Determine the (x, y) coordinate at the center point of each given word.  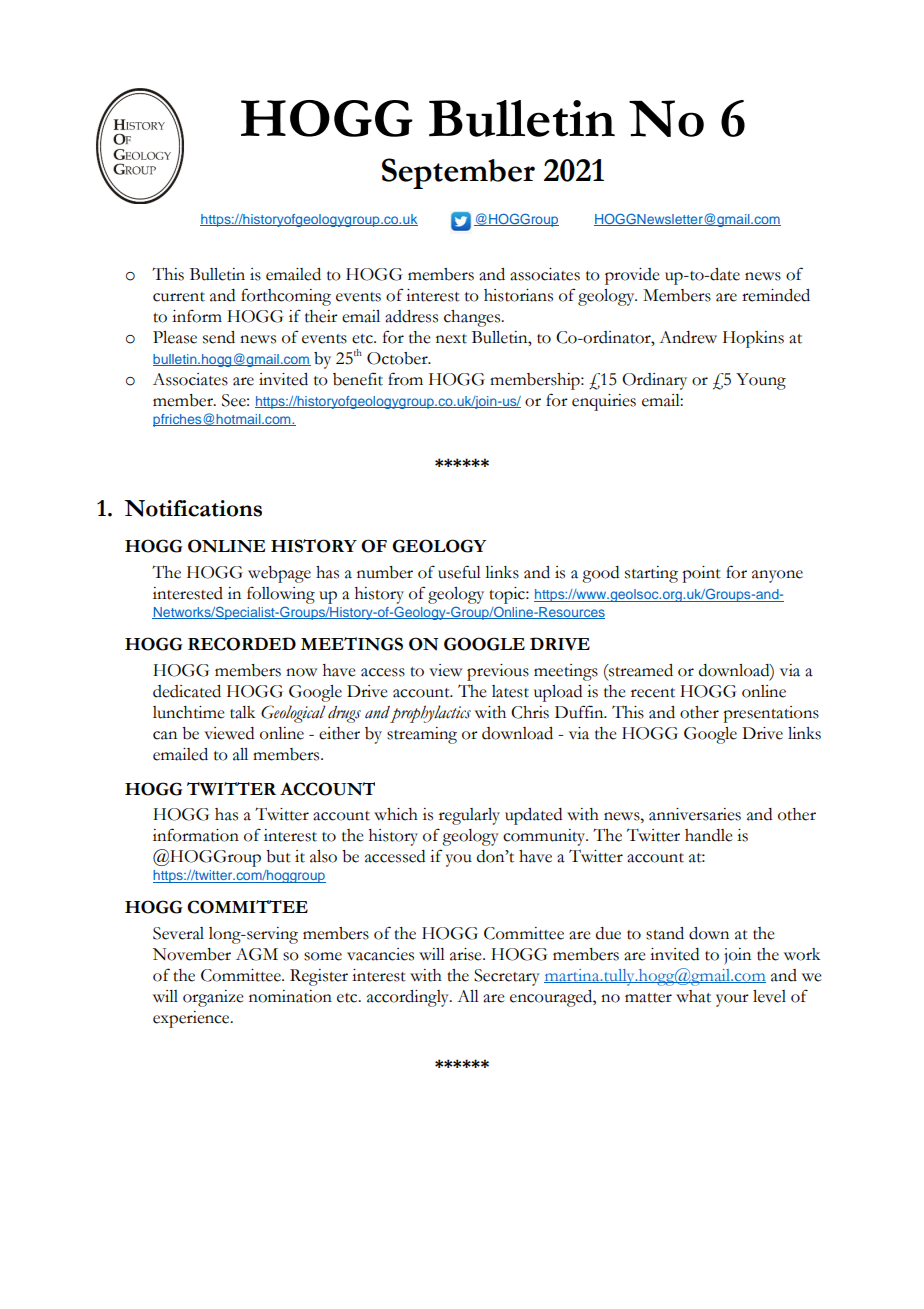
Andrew (688, 337)
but (278, 856)
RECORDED (242, 644)
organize (213, 998)
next (451, 339)
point (701, 574)
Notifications (193, 508)
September (458, 173)
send (219, 337)
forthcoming (286, 297)
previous (498, 672)
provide (632, 276)
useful (459, 572)
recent (653, 693)
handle (709, 835)
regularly (469, 816)
